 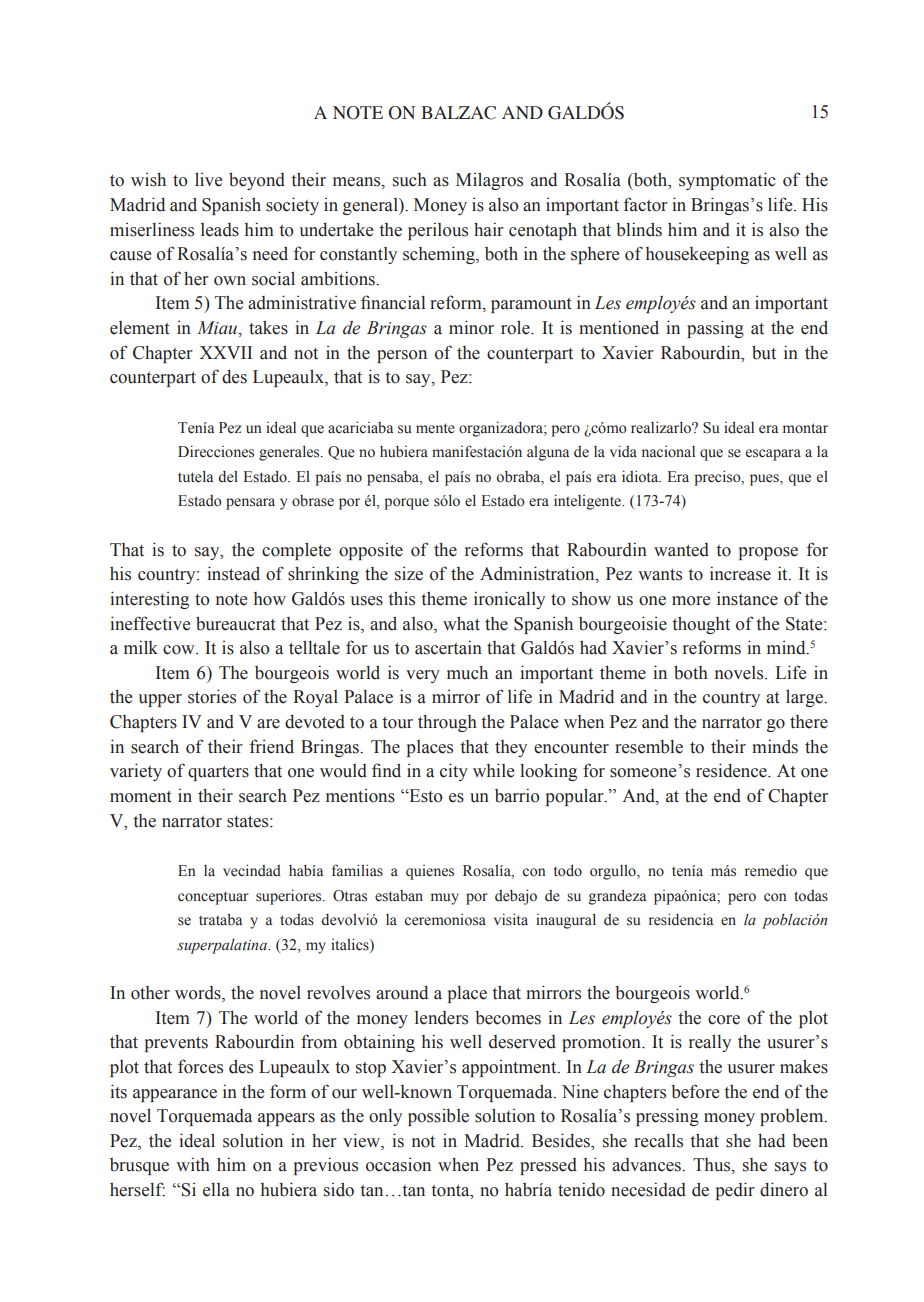 I want to click on stories, so click(x=212, y=696).
